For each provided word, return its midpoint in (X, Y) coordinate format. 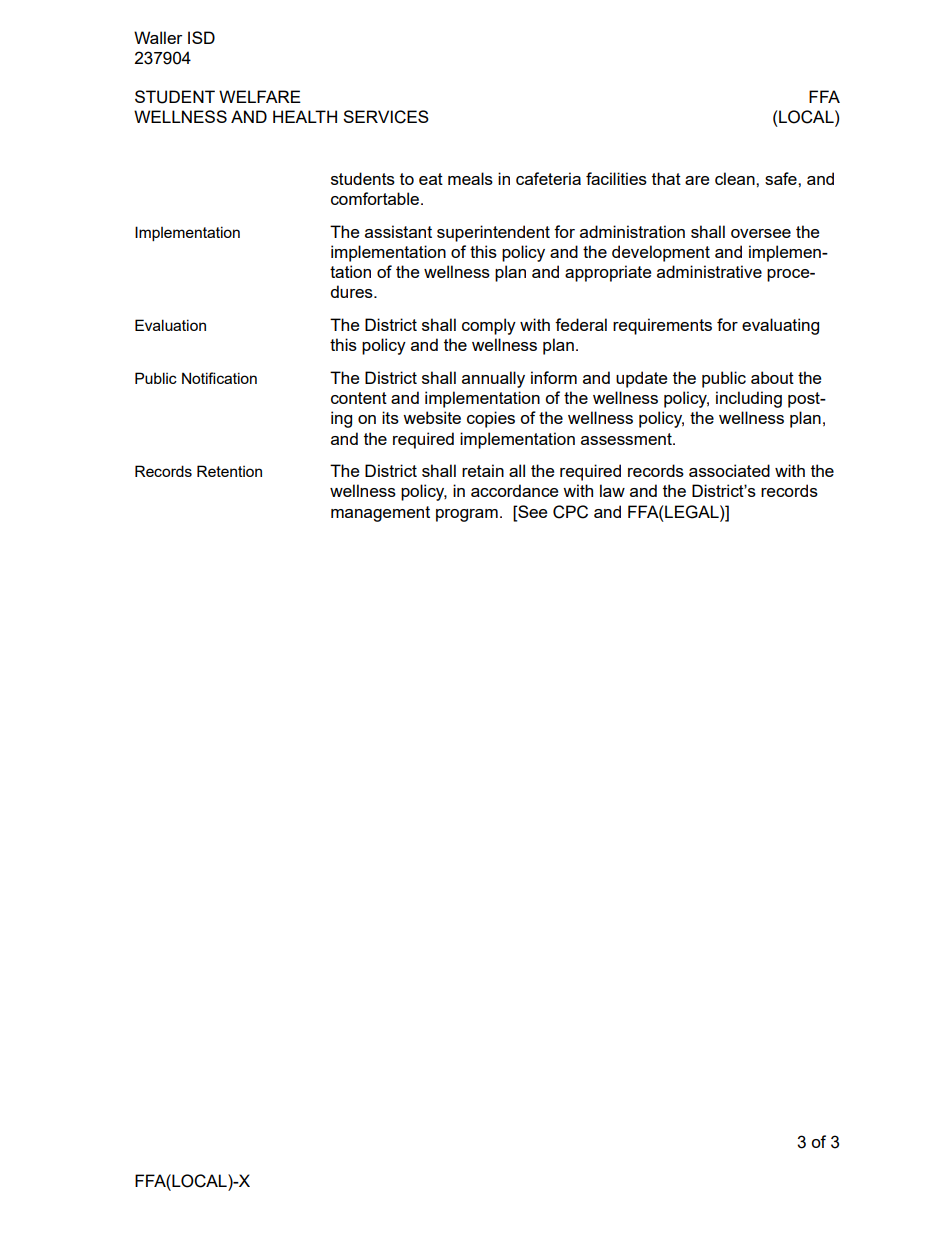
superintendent (493, 233)
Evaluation (170, 325)
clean (736, 178)
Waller (158, 37)
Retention (229, 471)
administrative (709, 271)
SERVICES (386, 117)
